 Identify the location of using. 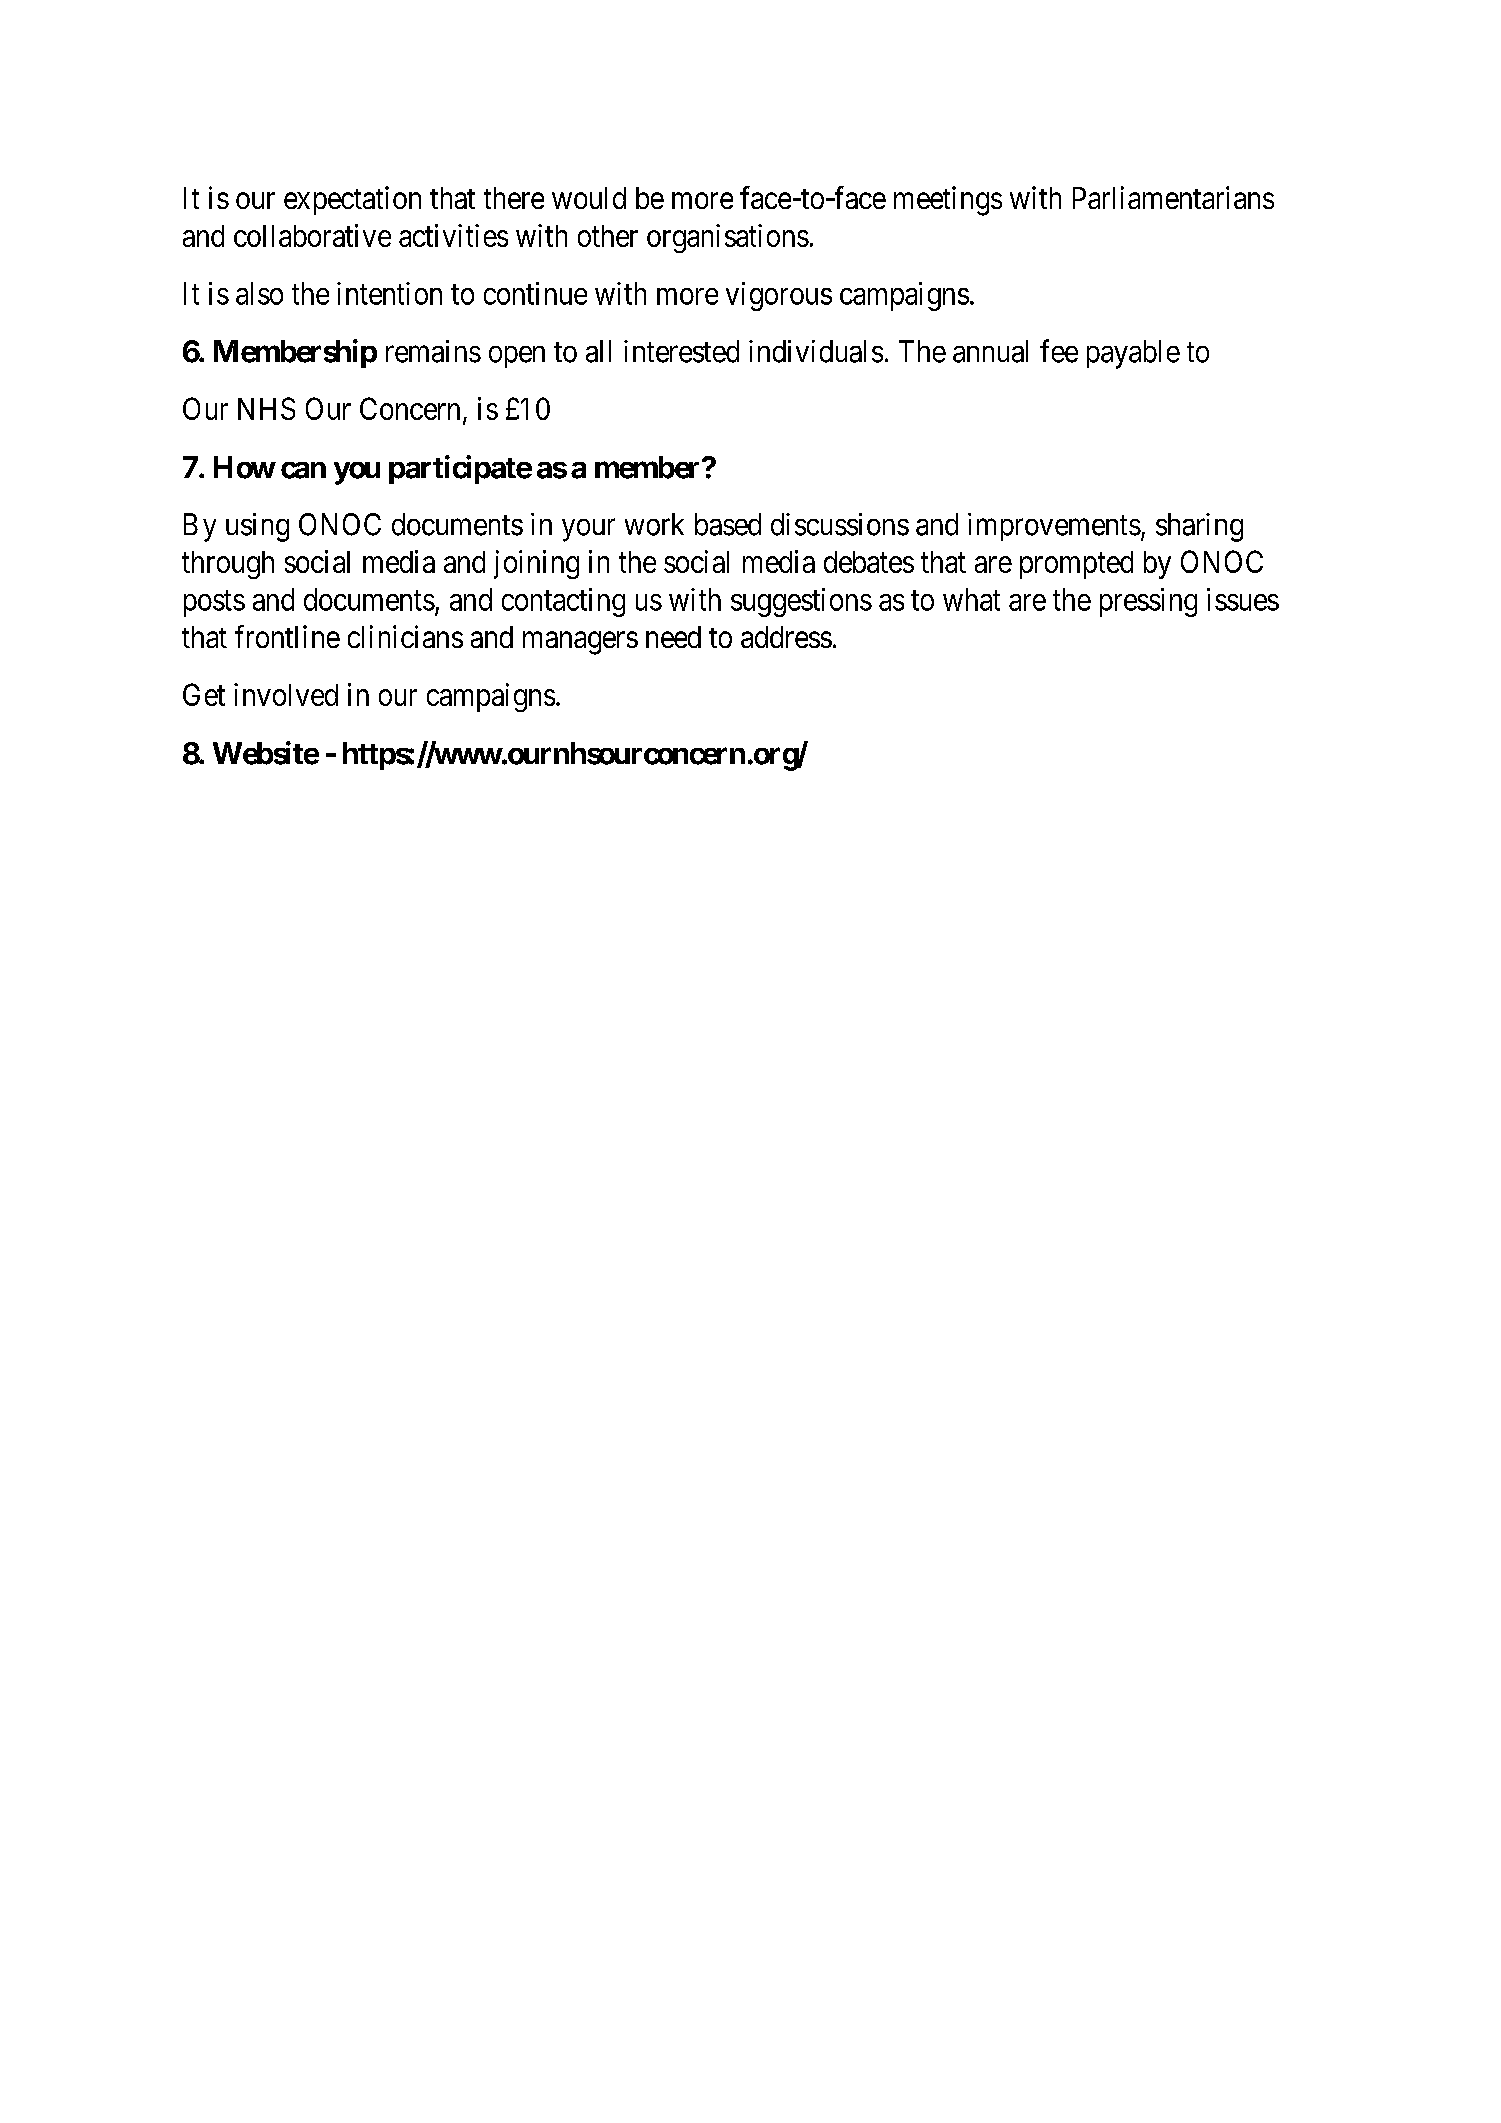
(257, 527).
